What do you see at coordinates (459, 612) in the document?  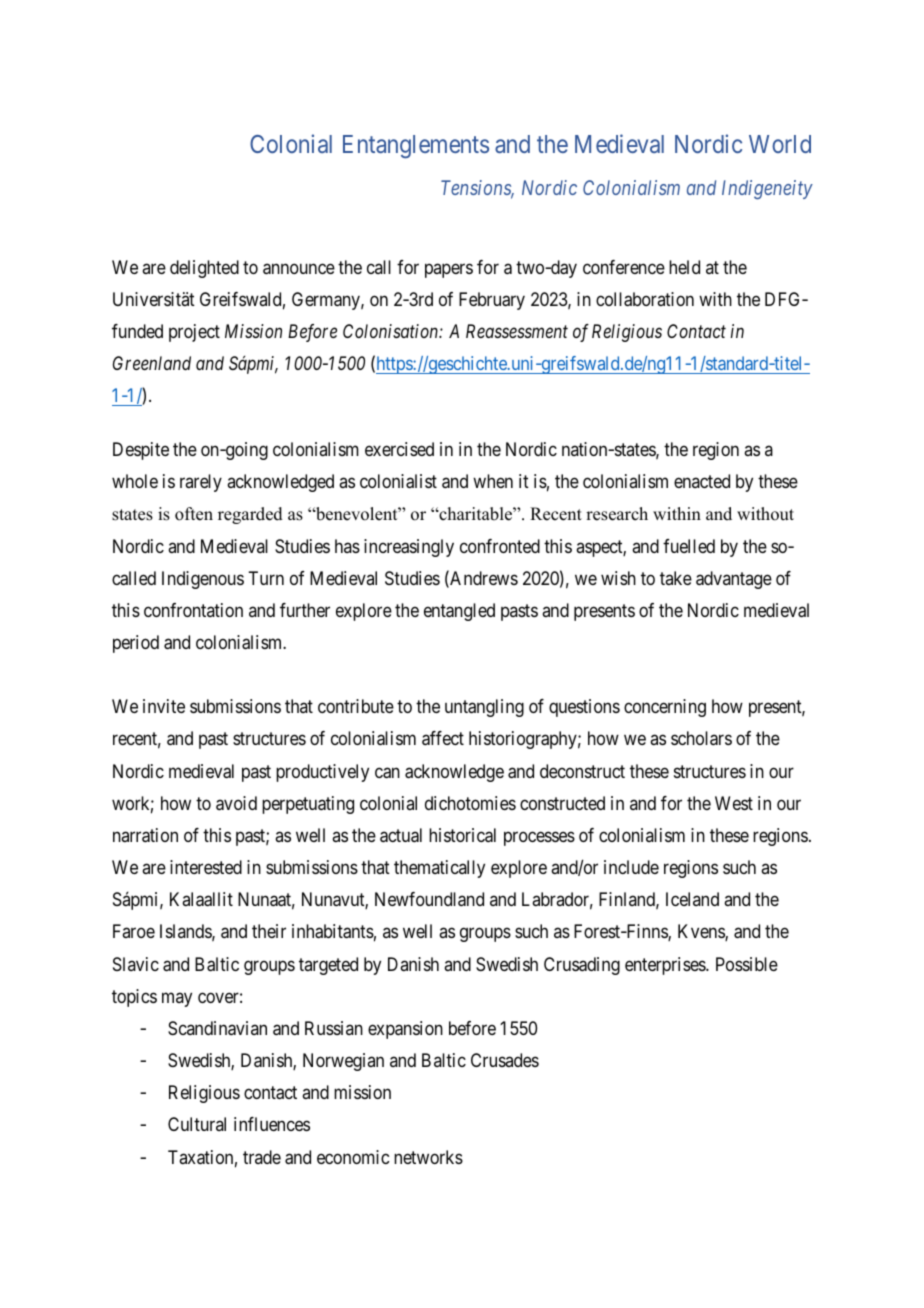 I see `entangled` at bounding box center [459, 612].
